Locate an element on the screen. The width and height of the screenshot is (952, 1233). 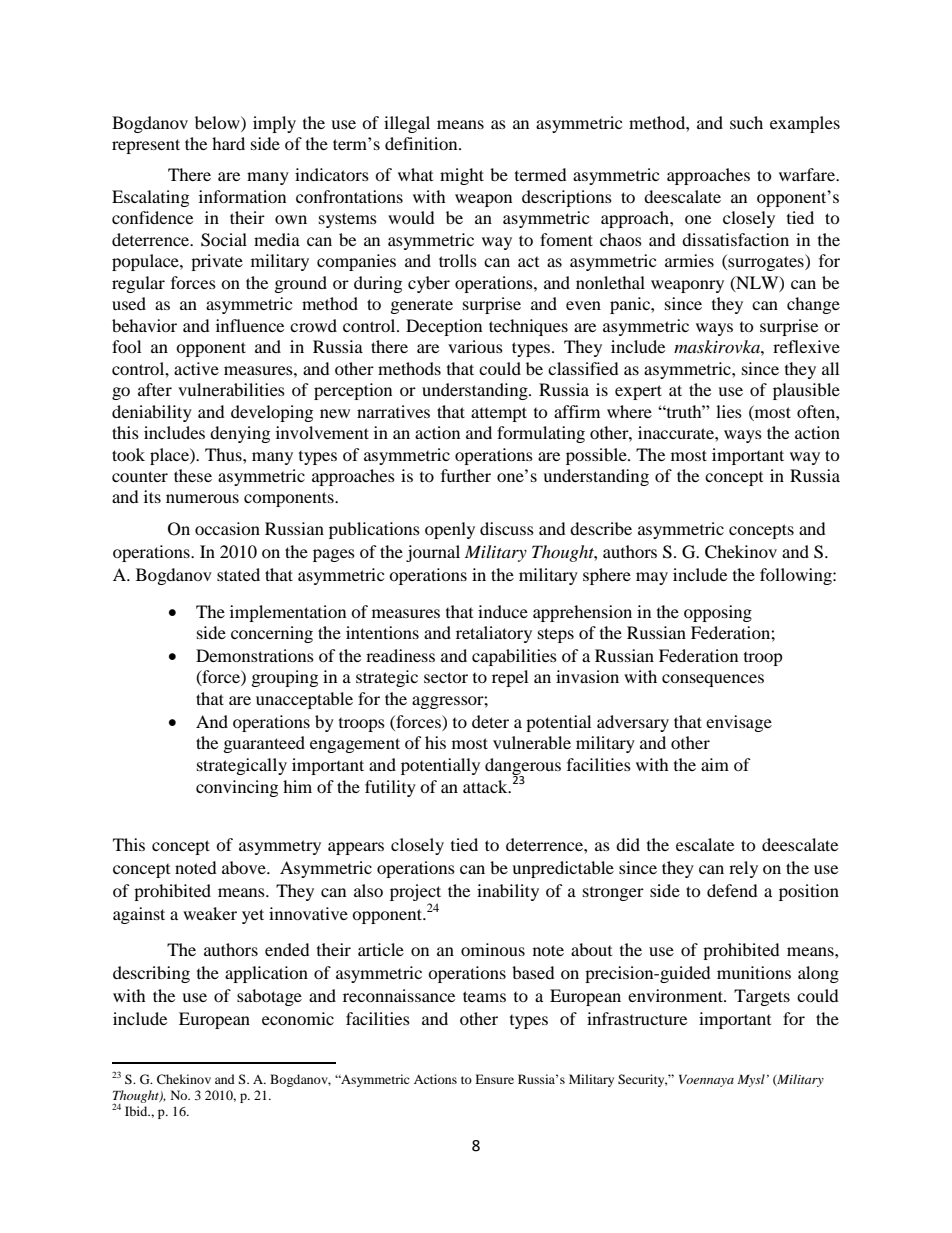
induce is located at coordinates (503, 611).
